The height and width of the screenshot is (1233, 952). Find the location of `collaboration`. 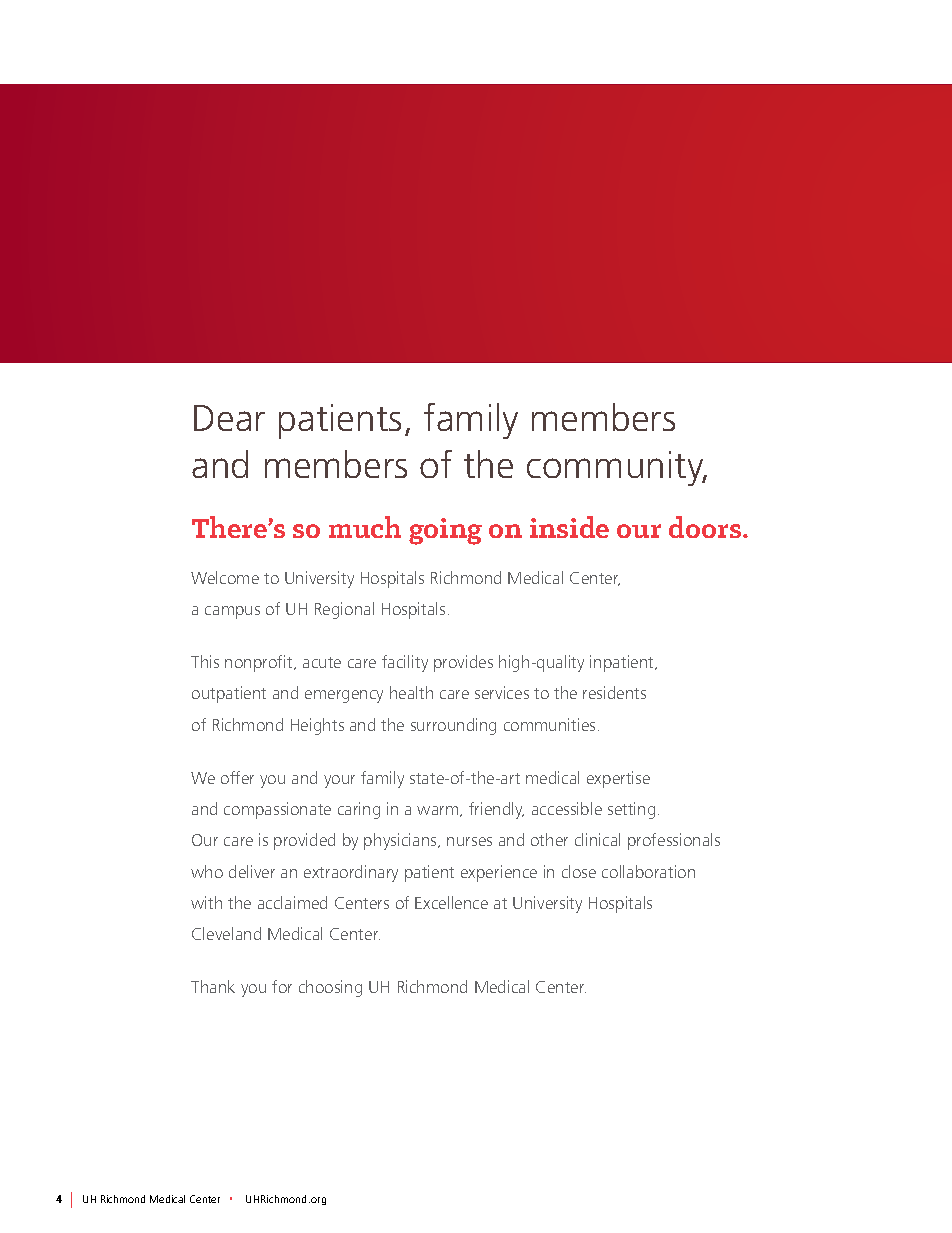

collaboration is located at coordinates (648, 871).
